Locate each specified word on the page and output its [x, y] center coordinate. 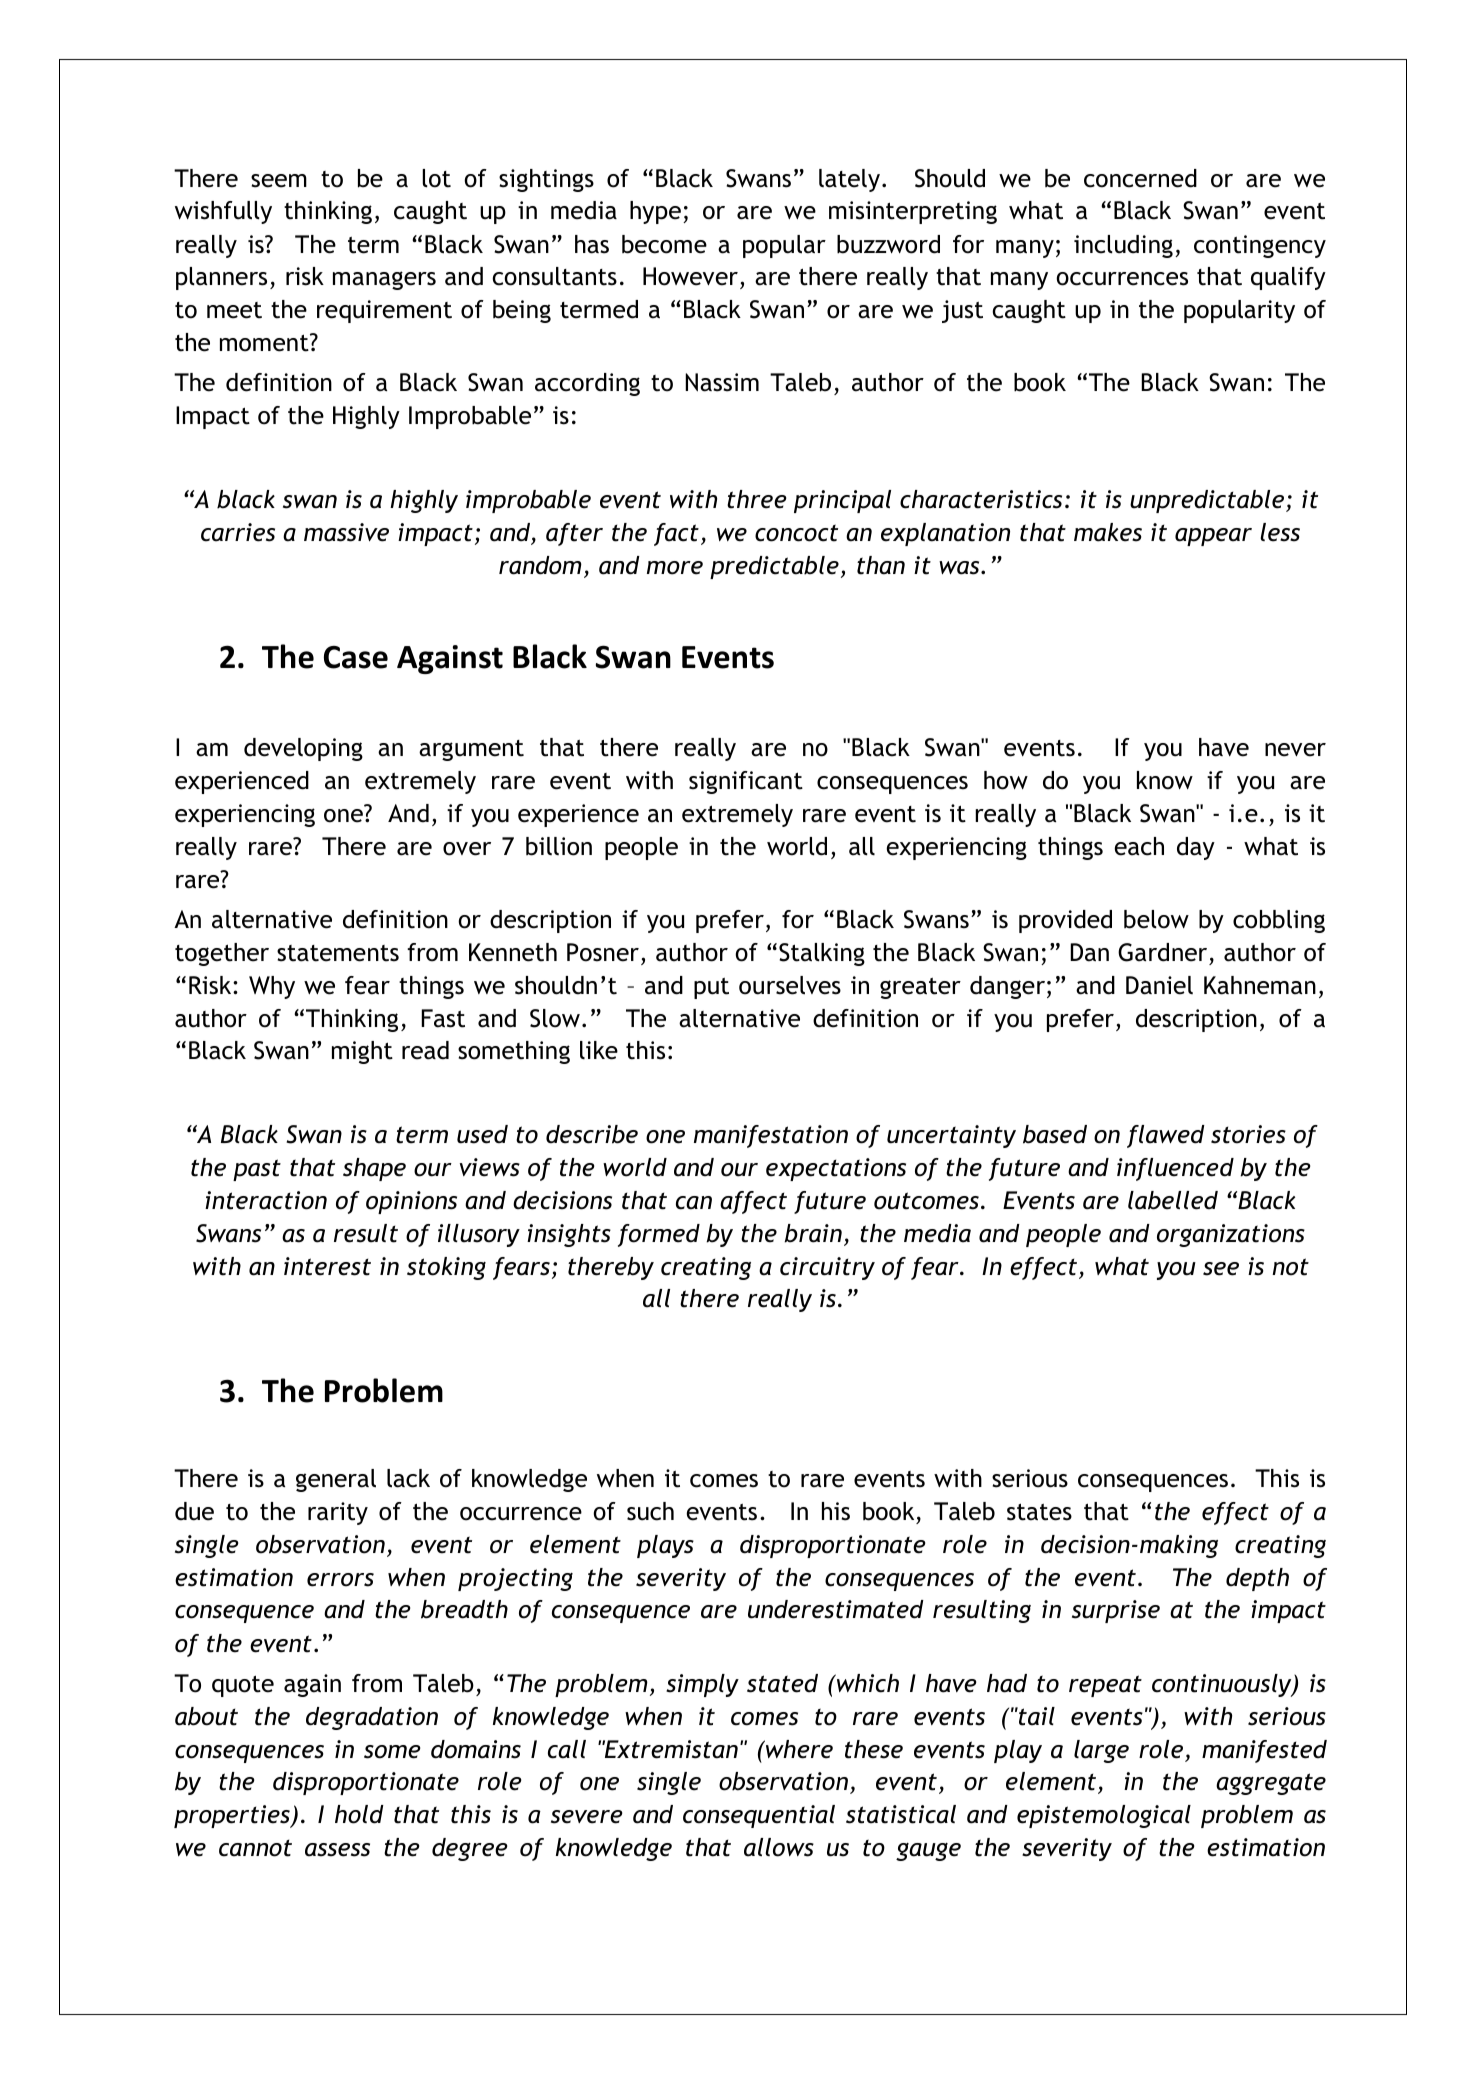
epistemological [1104, 1816]
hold [359, 1814]
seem [279, 181]
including [1123, 246]
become [664, 244]
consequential [759, 1816]
